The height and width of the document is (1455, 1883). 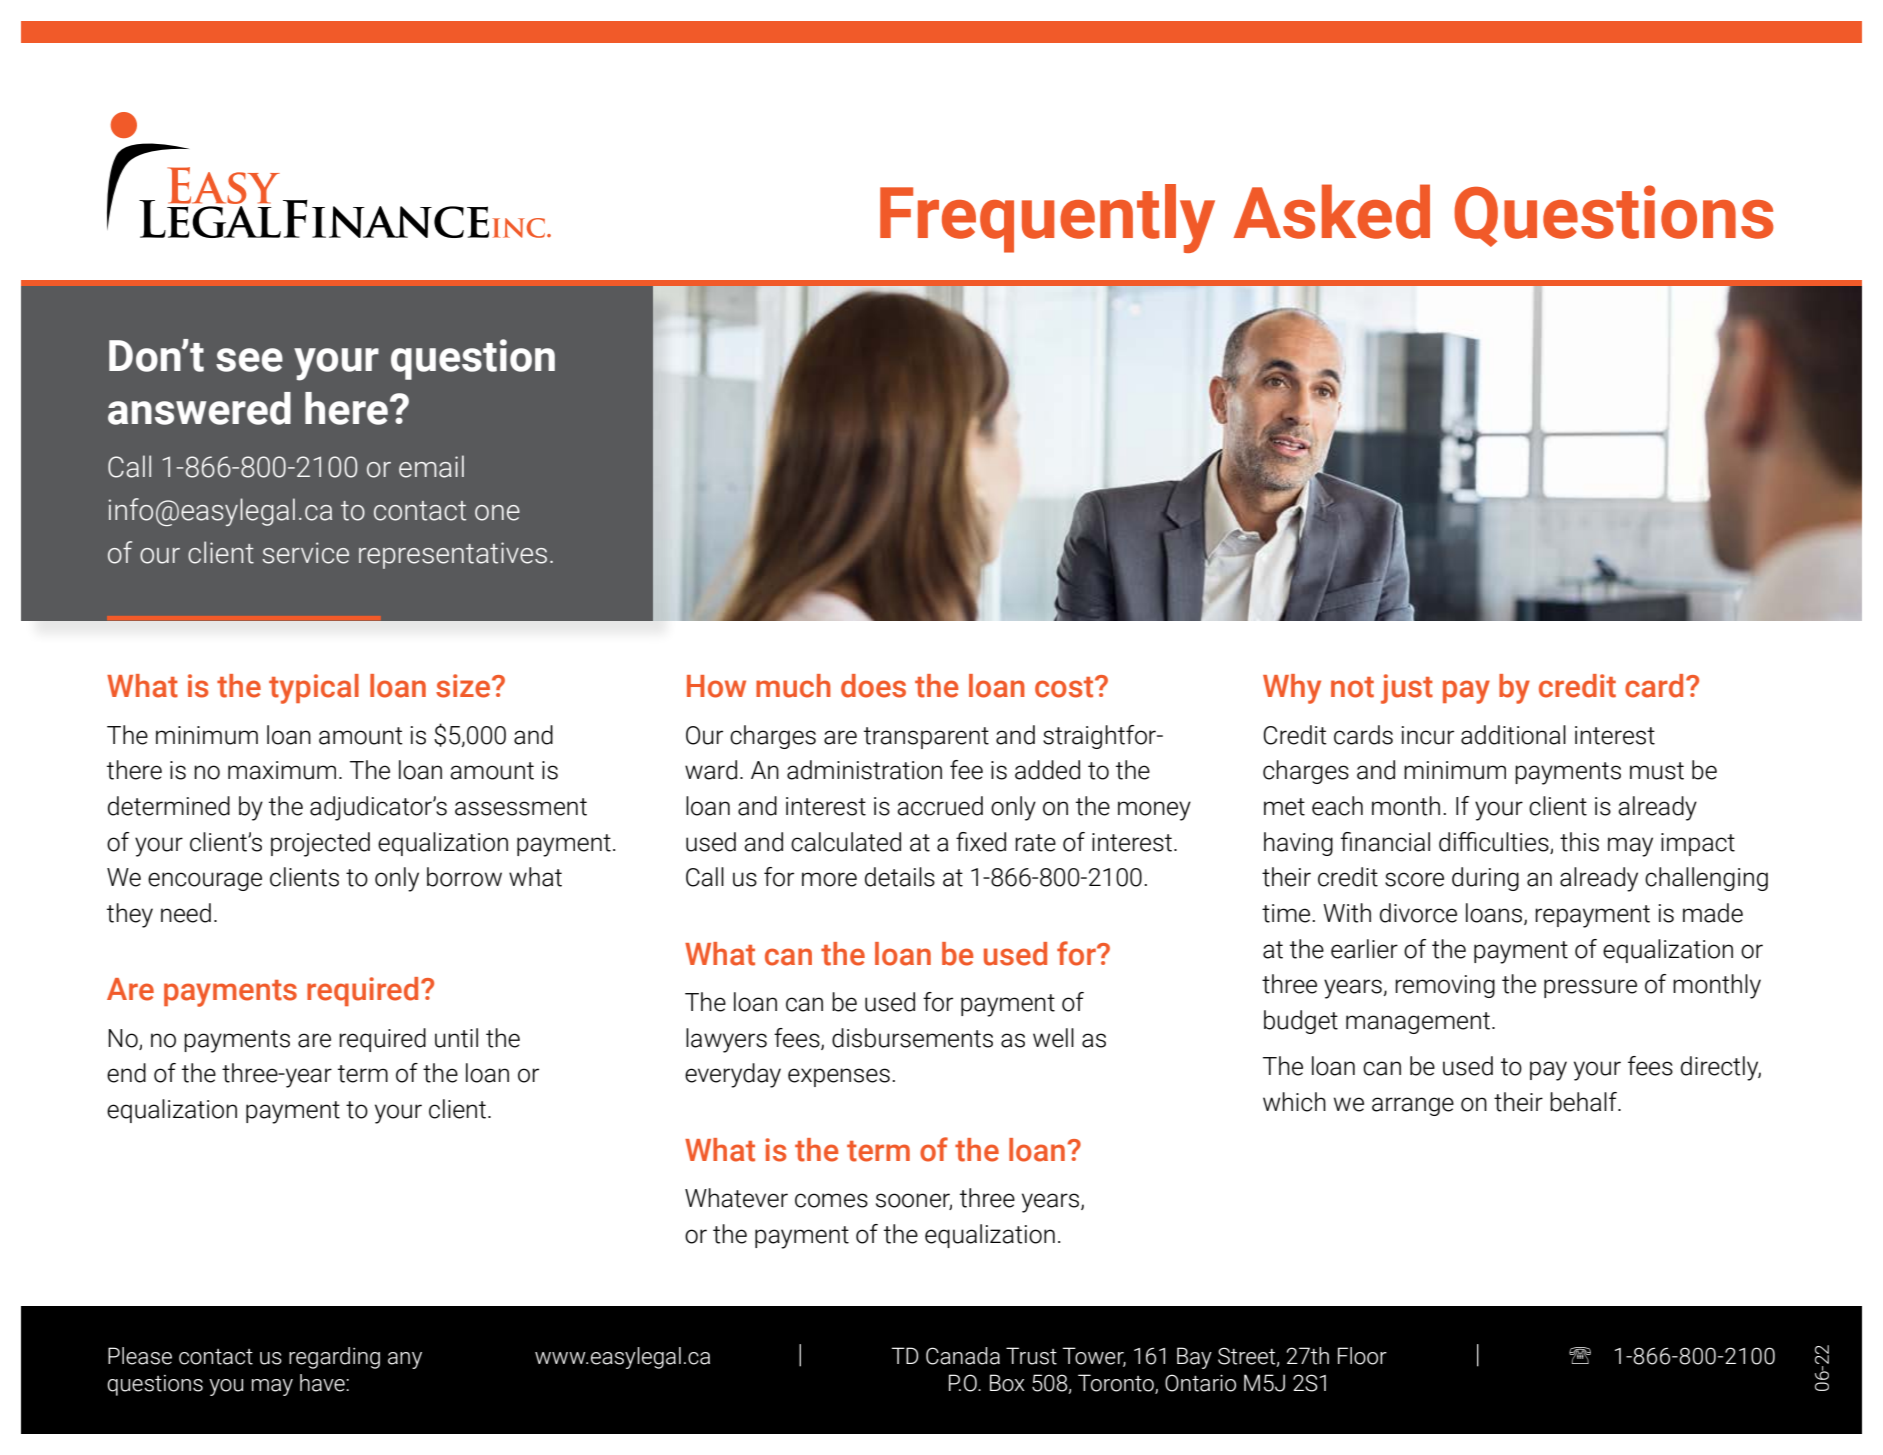 What do you see at coordinates (282, 770) in the document?
I see `maximum` at bounding box center [282, 770].
